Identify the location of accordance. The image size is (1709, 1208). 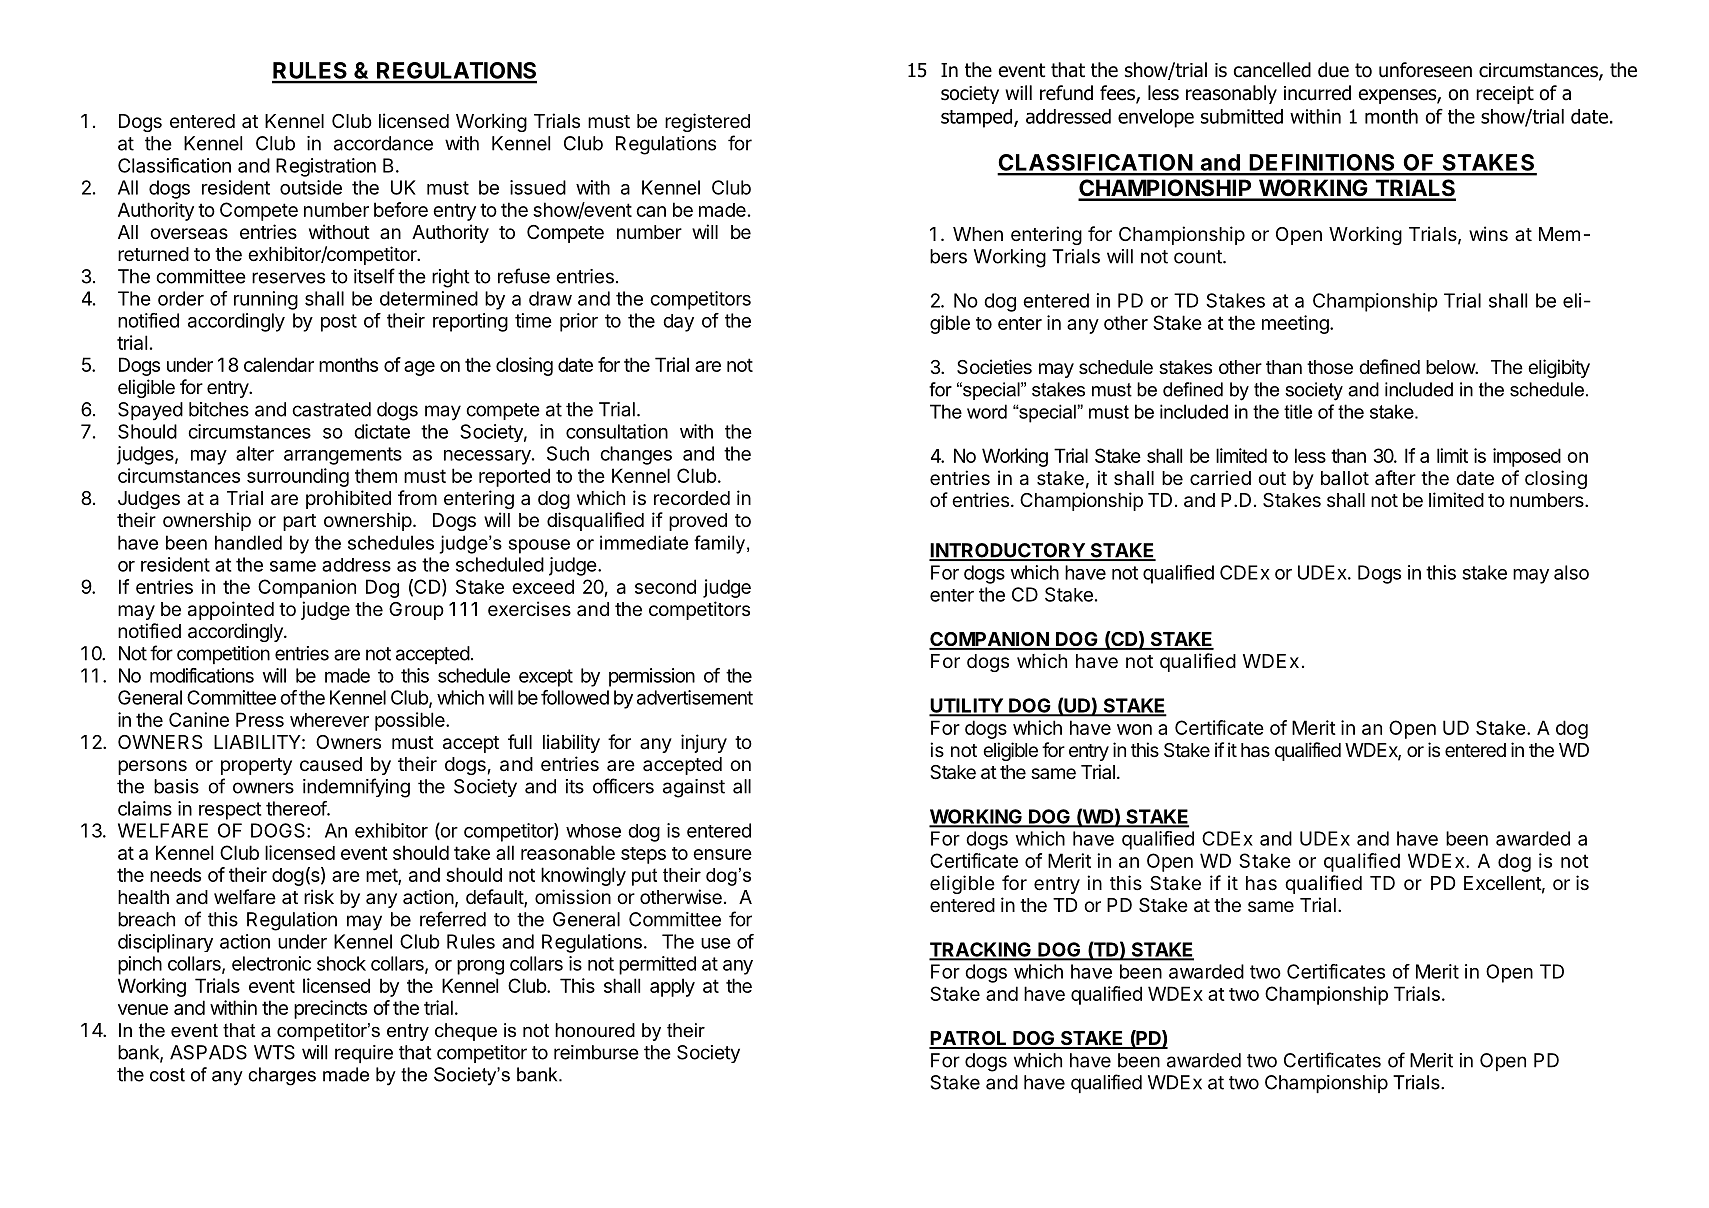
(383, 143).
